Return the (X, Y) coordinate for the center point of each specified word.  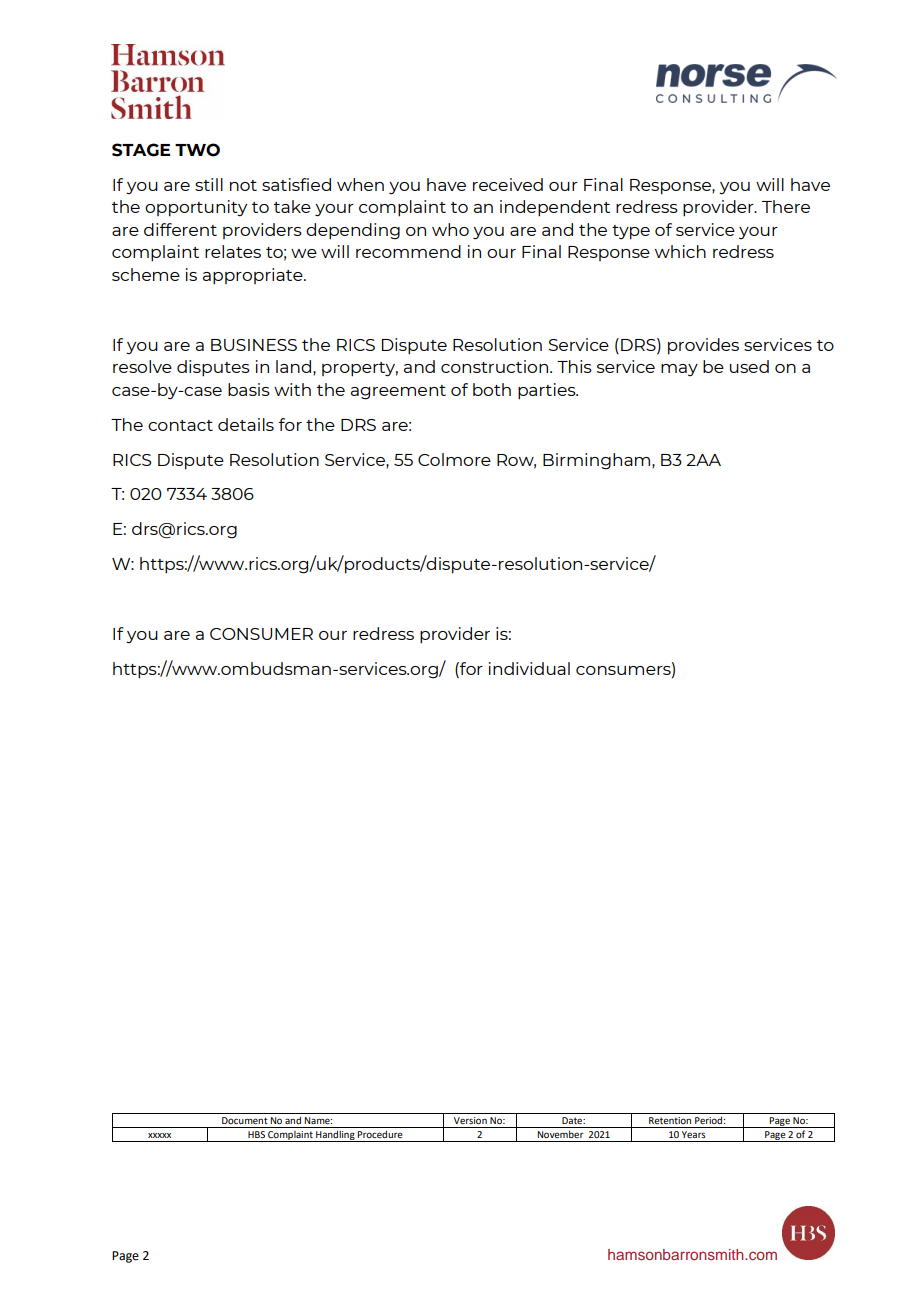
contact (180, 425)
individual (529, 668)
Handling (335, 1136)
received (508, 184)
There (786, 206)
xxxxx (159, 1135)
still (209, 184)
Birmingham (598, 461)
